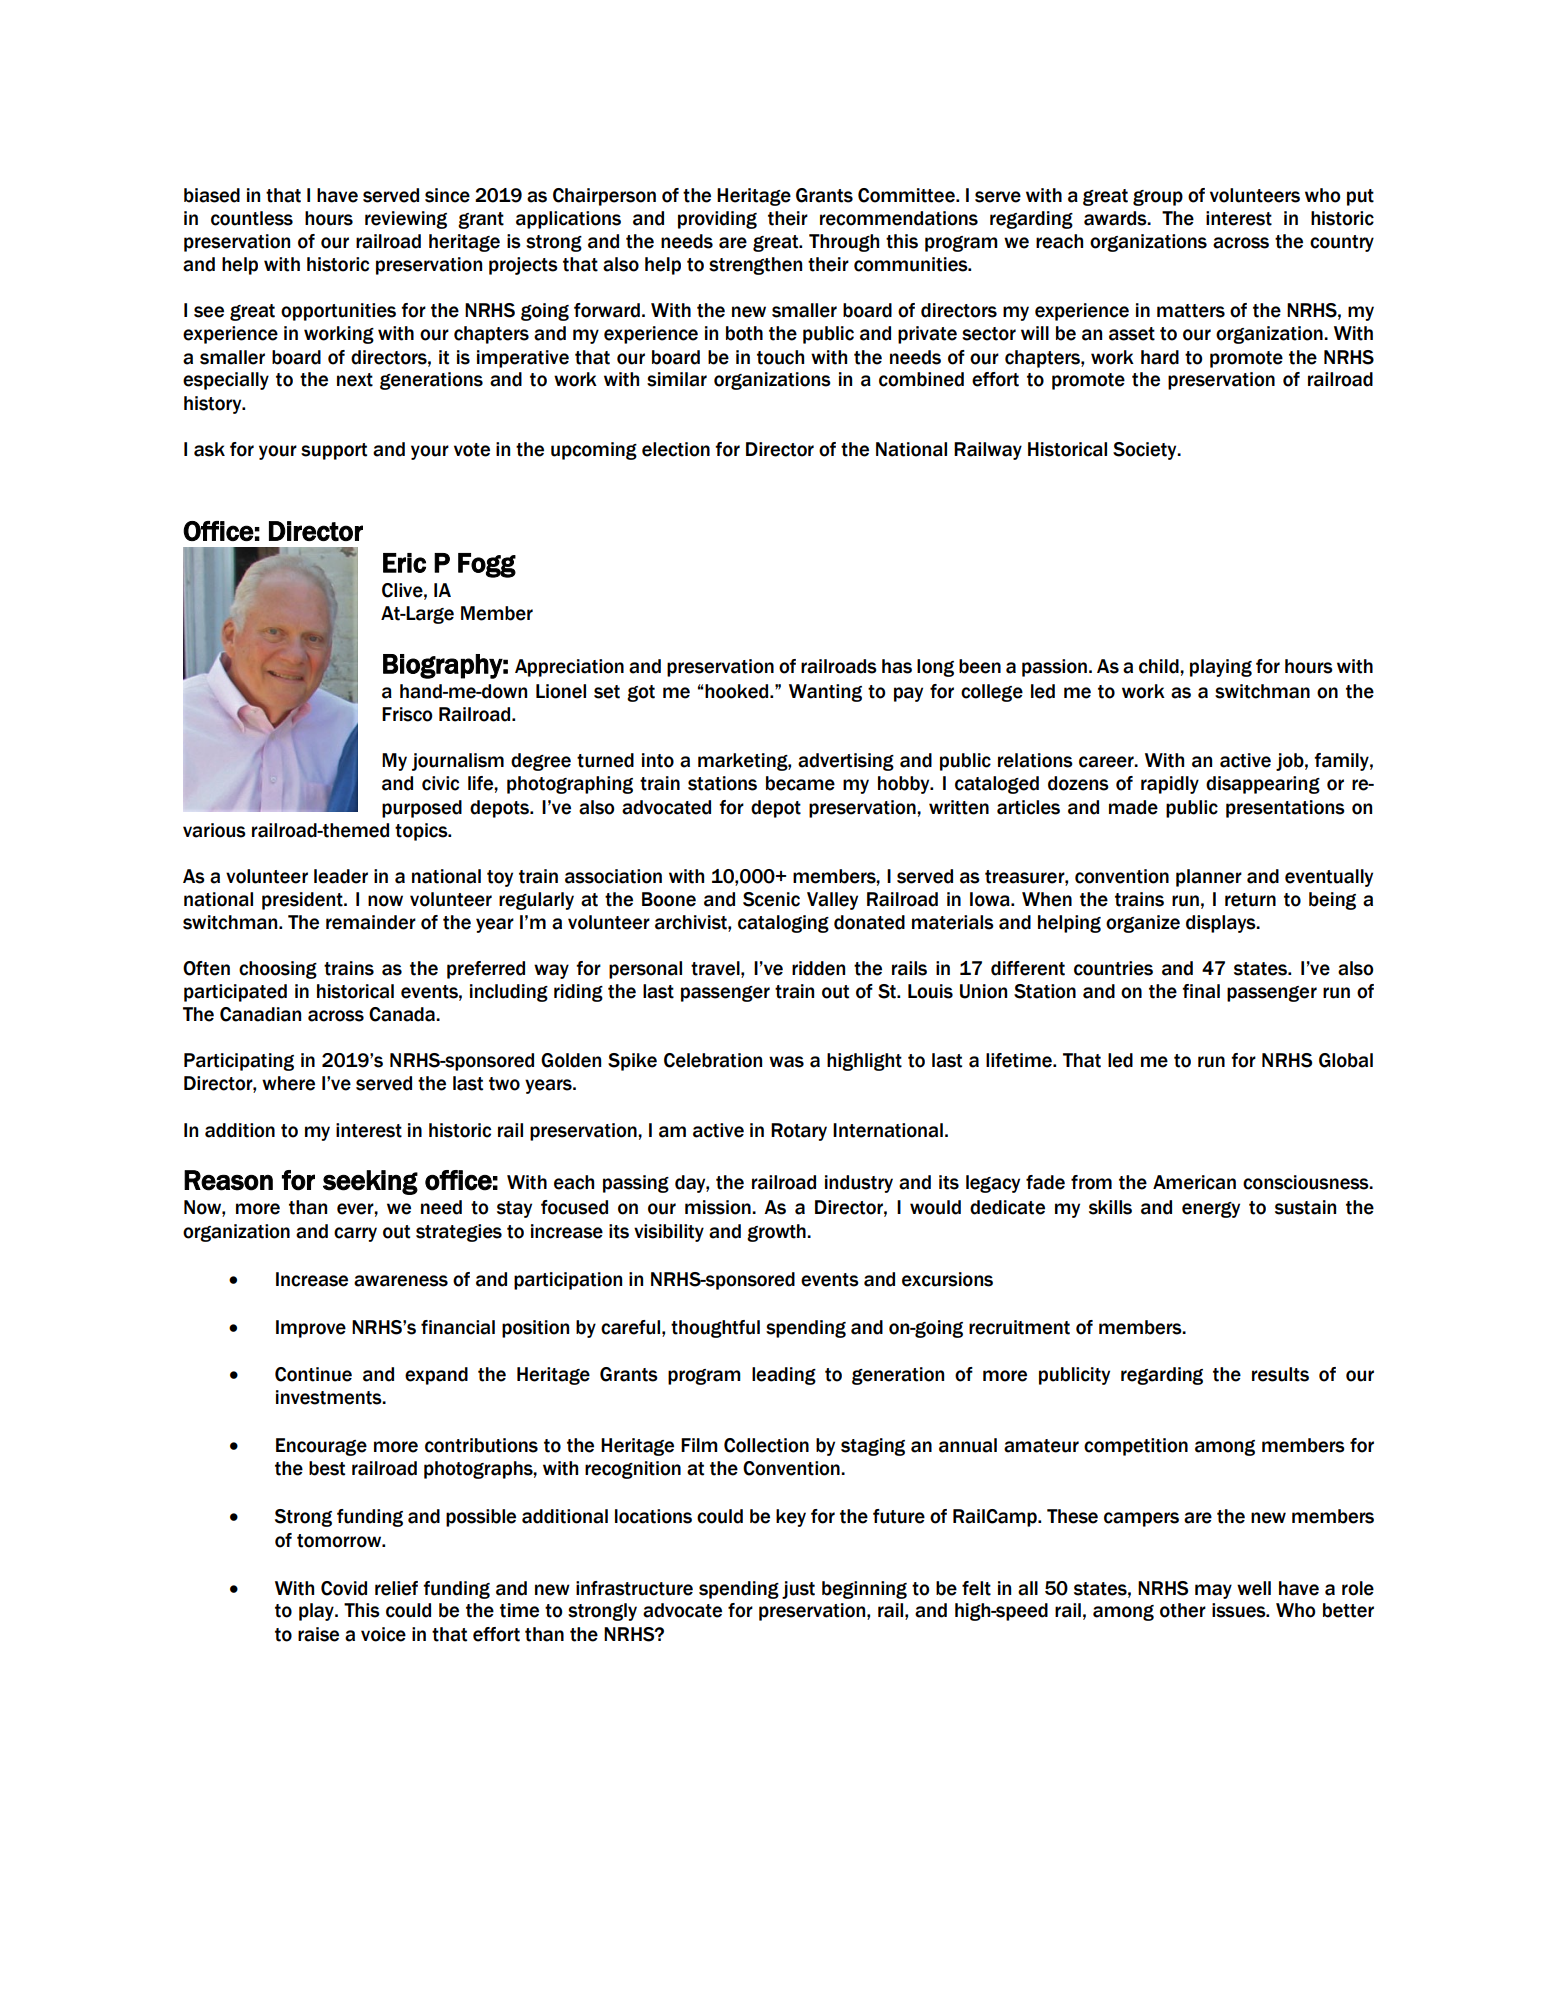  I want to click on remainder, so click(371, 922).
